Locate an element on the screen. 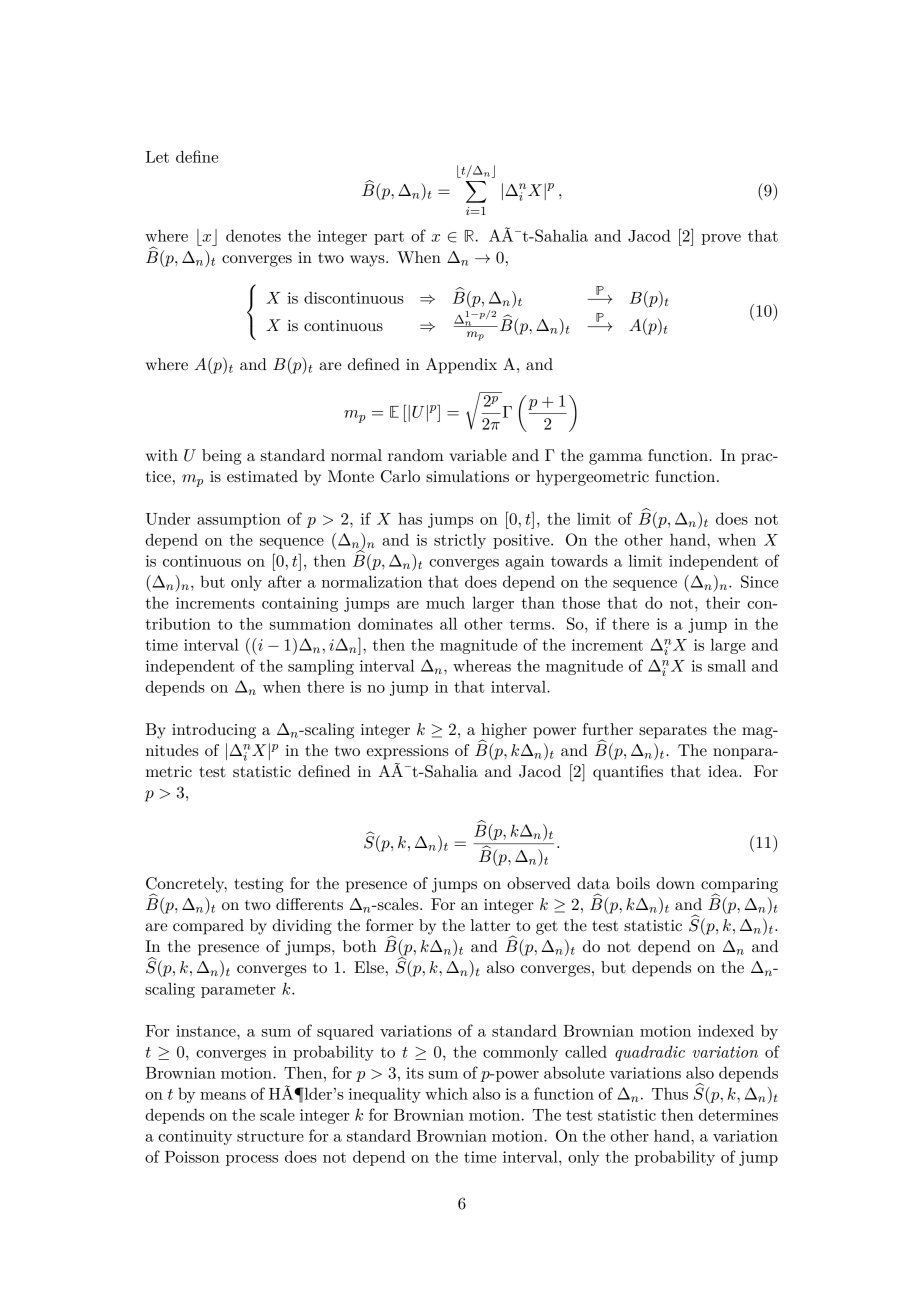  latter is located at coordinates (490, 925).
